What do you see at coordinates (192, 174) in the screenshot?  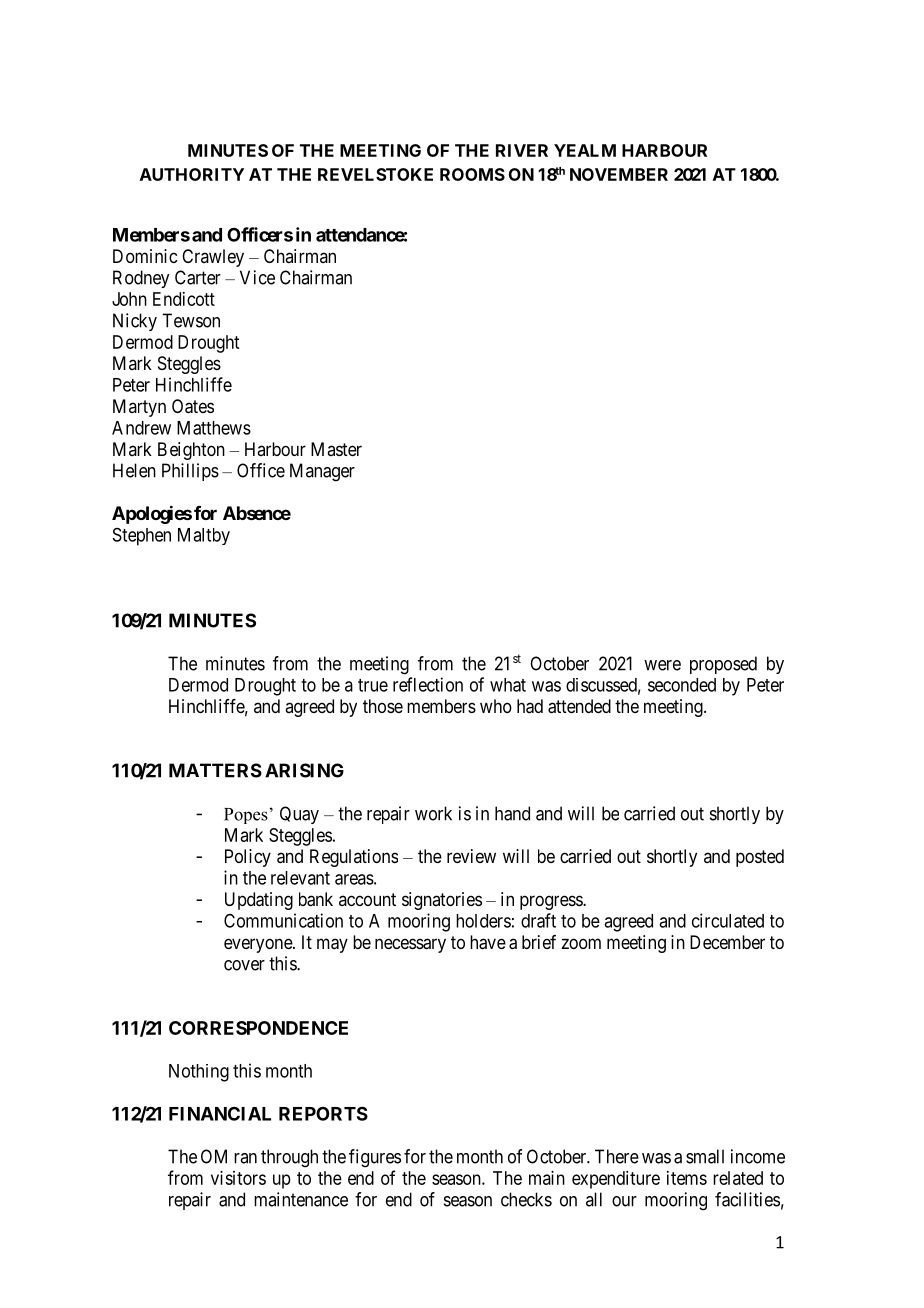 I see `AUTHORITY` at bounding box center [192, 174].
